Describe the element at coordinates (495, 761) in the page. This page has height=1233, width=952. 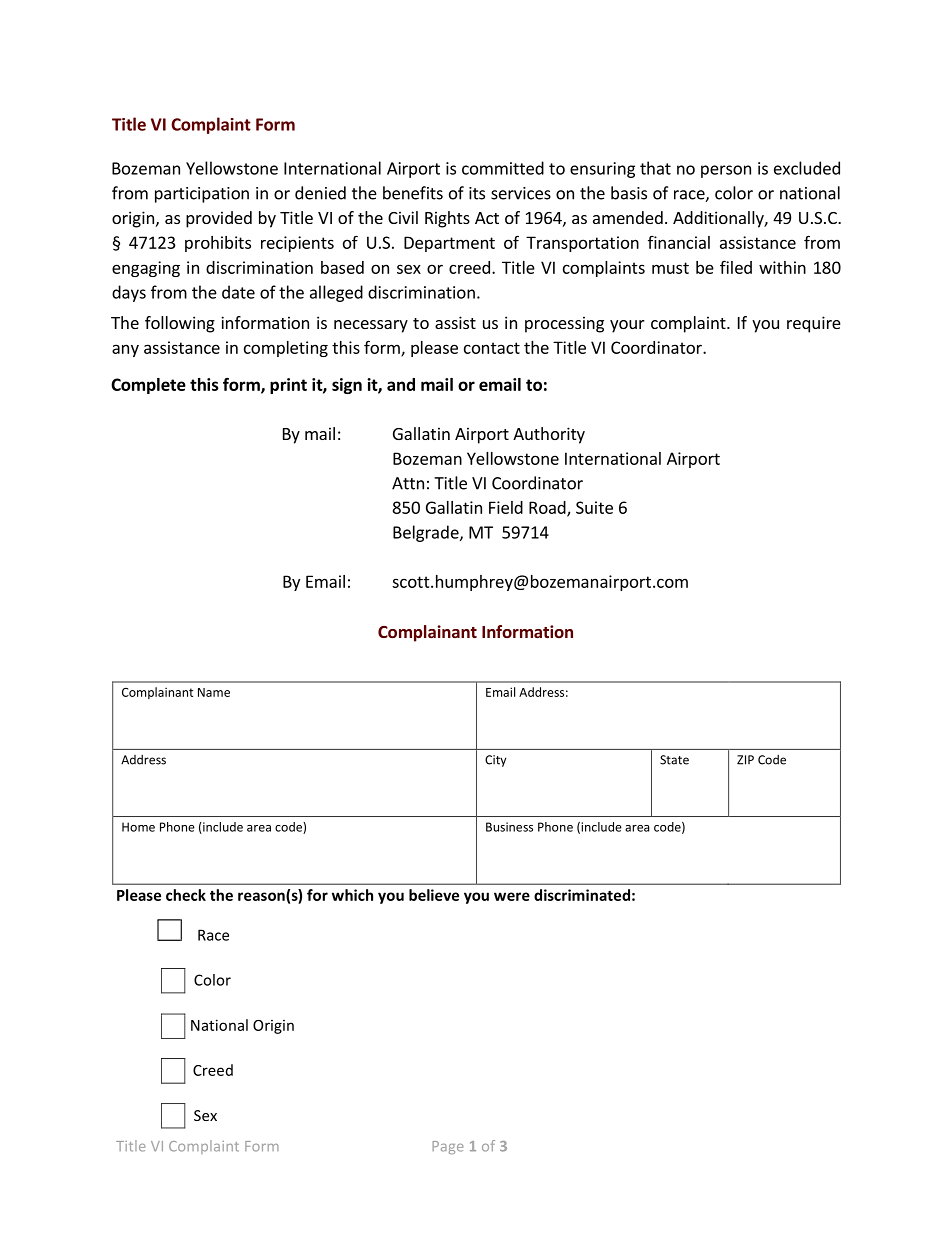
I see `City` at that location.
